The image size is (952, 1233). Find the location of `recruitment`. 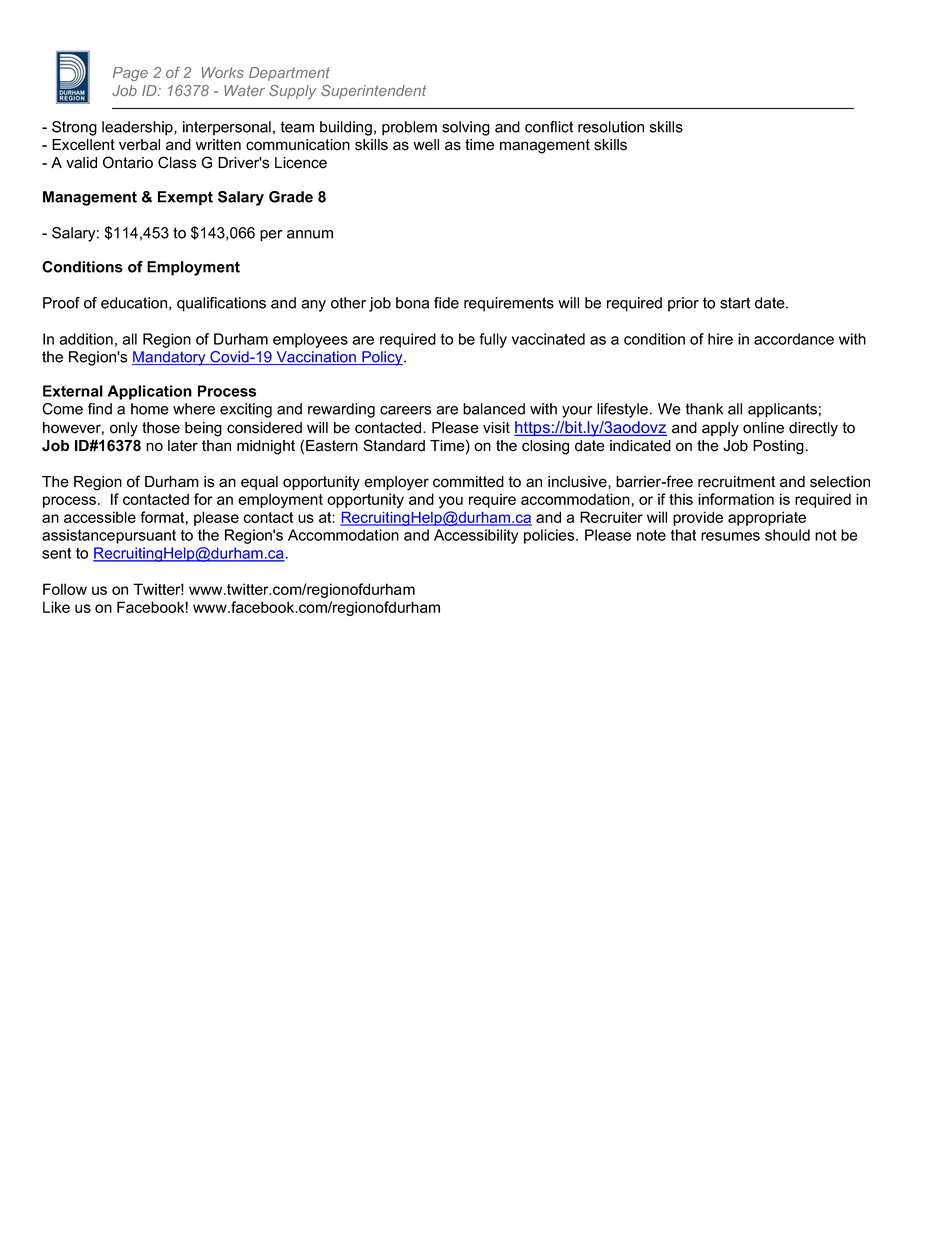

recruitment is located at coordinates (736, 482).
